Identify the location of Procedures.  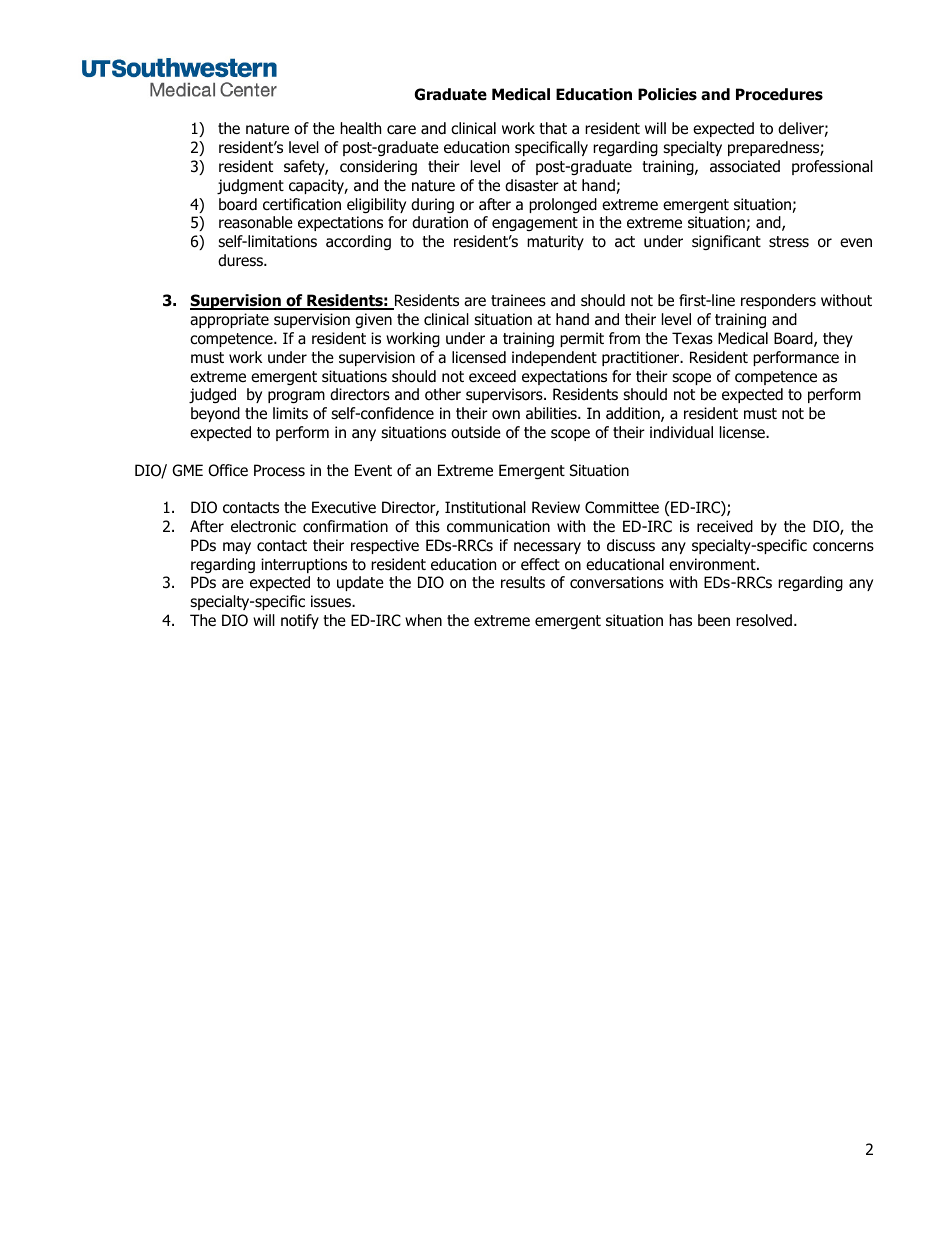
(779, 94).
